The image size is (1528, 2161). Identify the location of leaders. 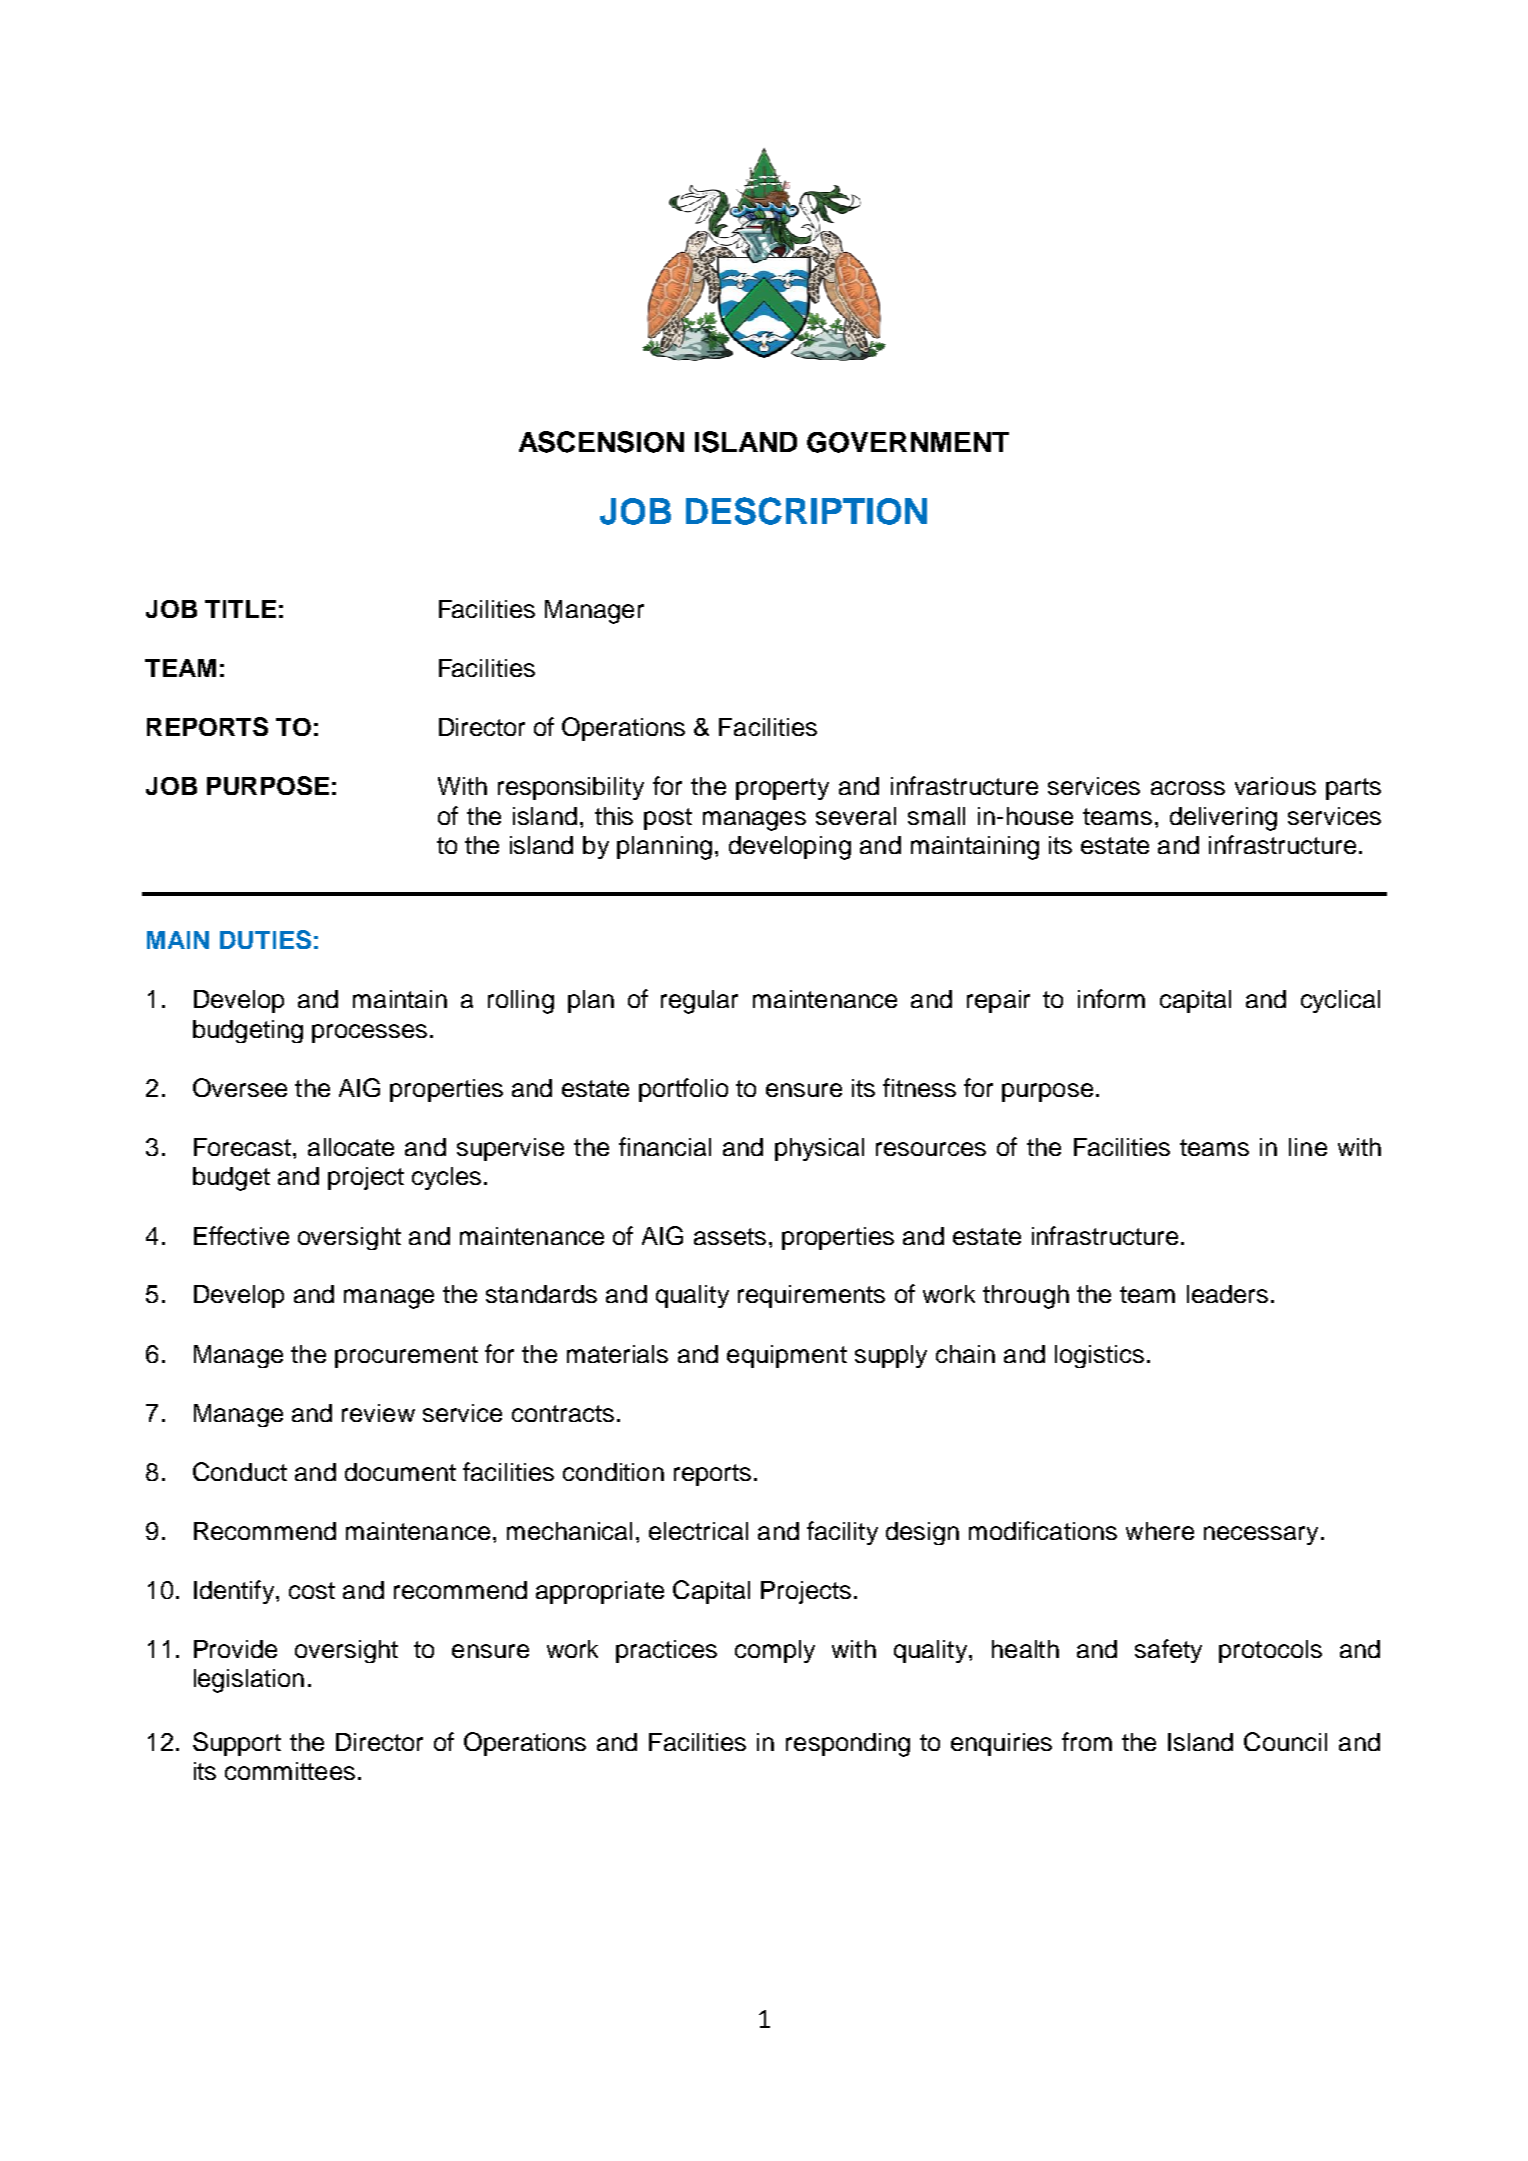
(1227, 1294).
